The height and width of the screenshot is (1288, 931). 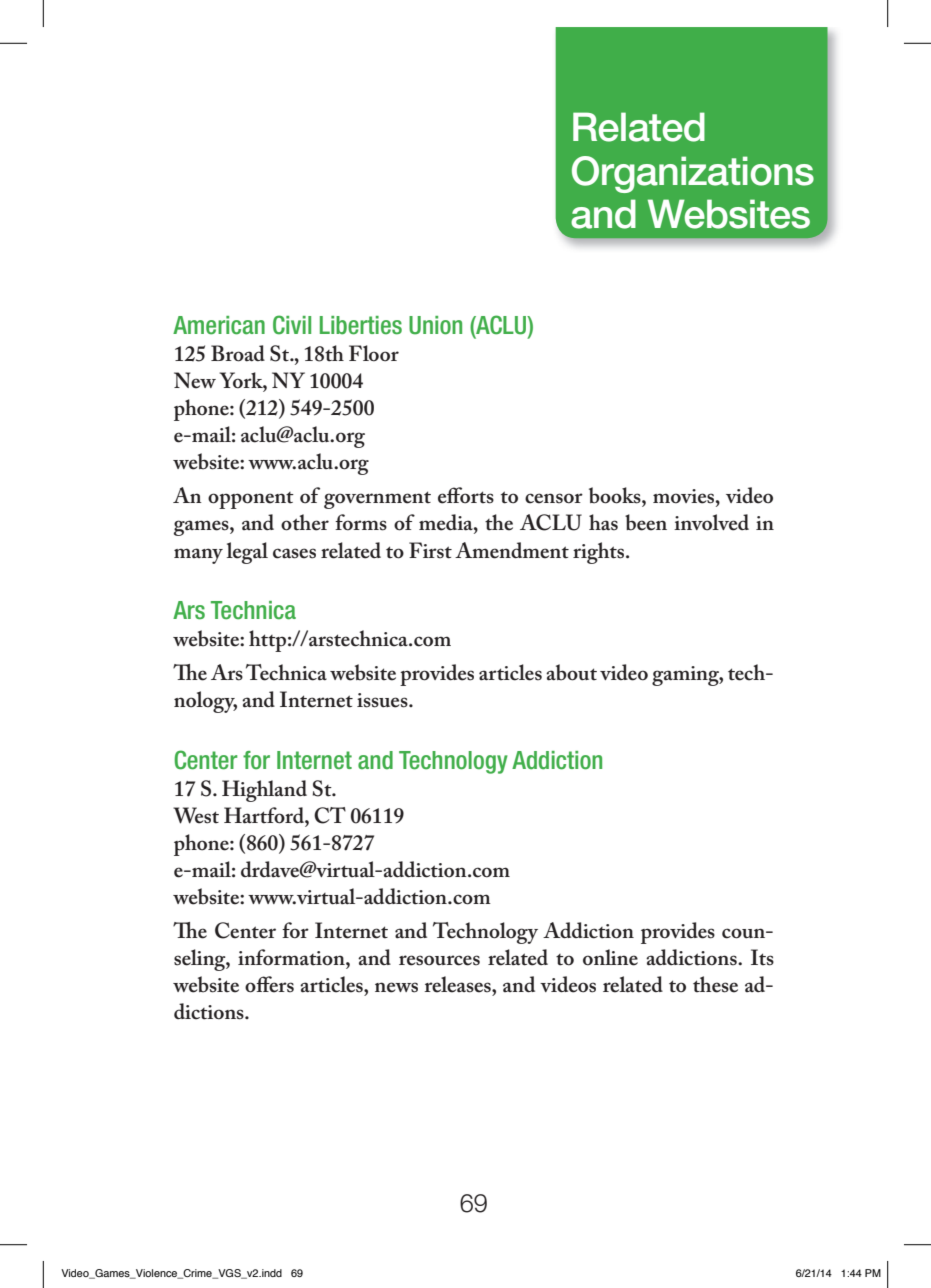 What do you see at coordinates (292, 325) in the screenshot?
I see `Civil` at bounding box center [292, 325].
